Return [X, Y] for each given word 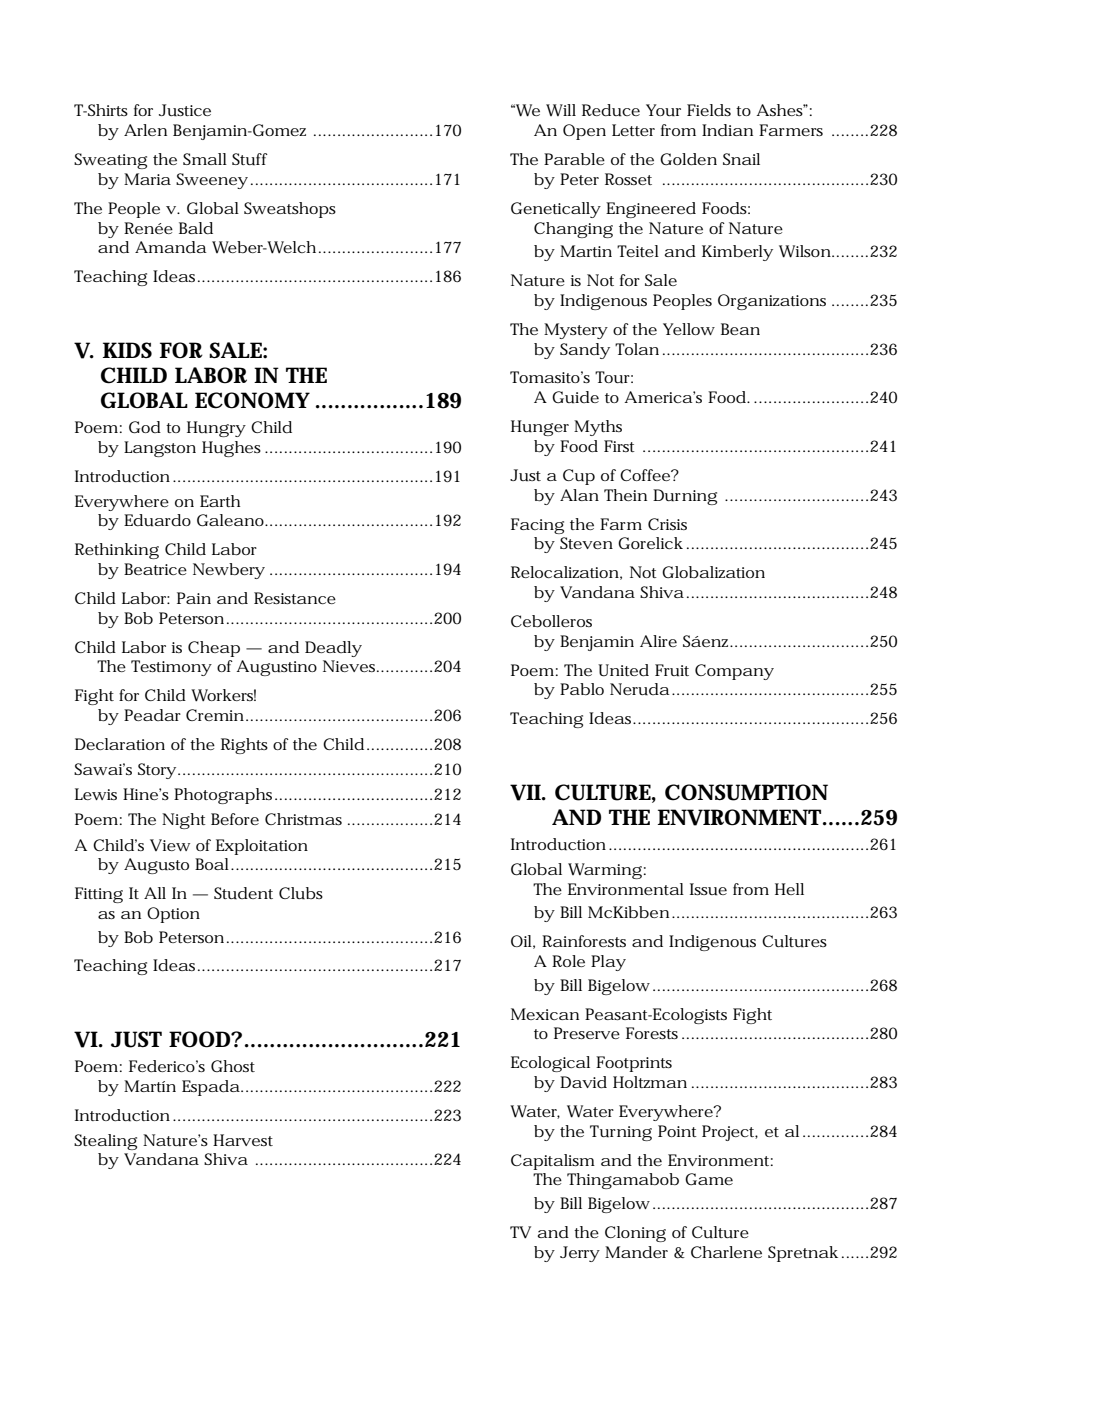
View [170, 845]
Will [561, 110]
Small [205, 159]
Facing [537, 526]
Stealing [105, 1142]
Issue [708, 889]
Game [709, 1179]
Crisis [667, 524]
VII [526, 792]
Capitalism [553, 1162]
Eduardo [157, 520]
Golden [688, 159]
